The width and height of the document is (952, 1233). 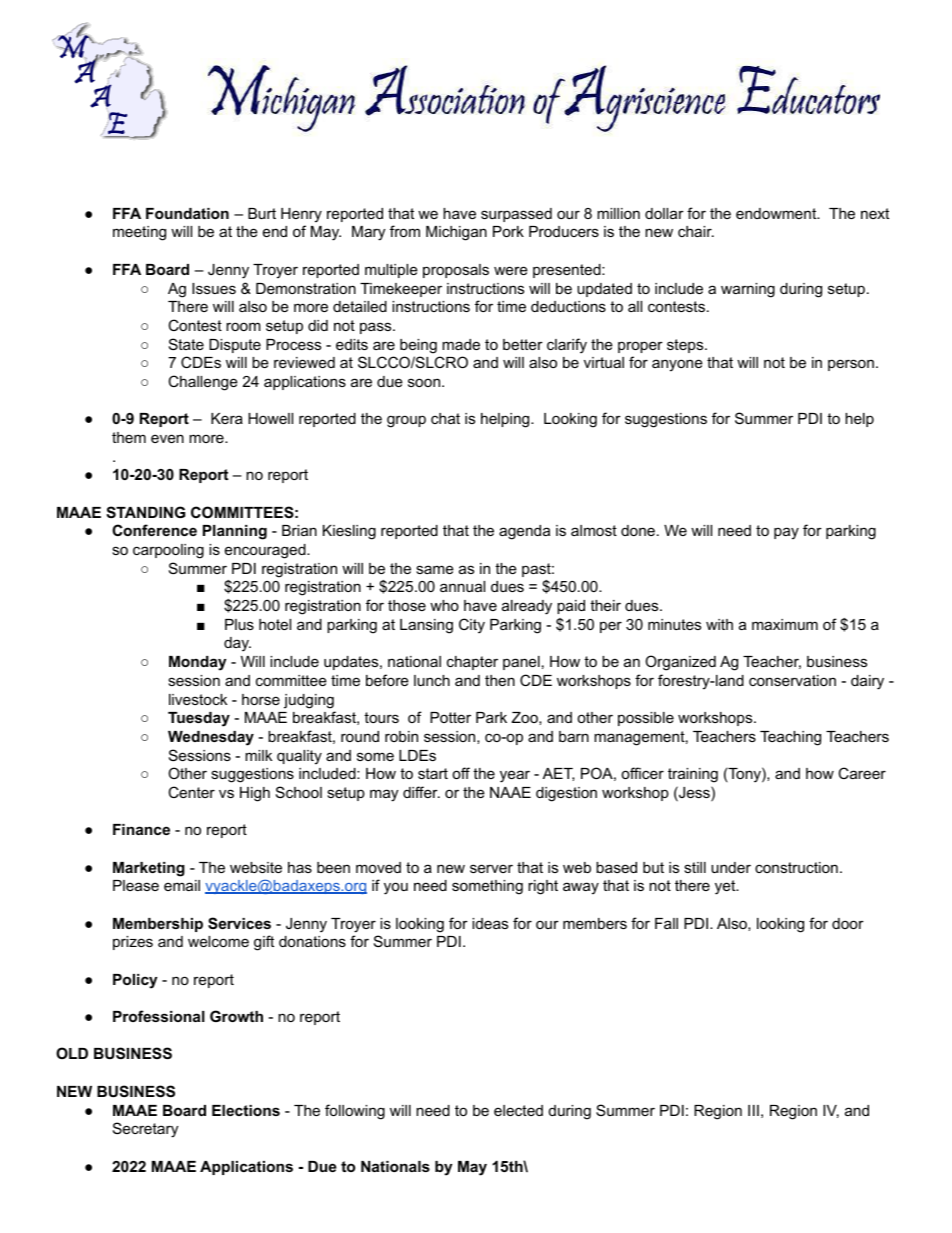 I want to click on Michigan, so click(x=456, y=233).
